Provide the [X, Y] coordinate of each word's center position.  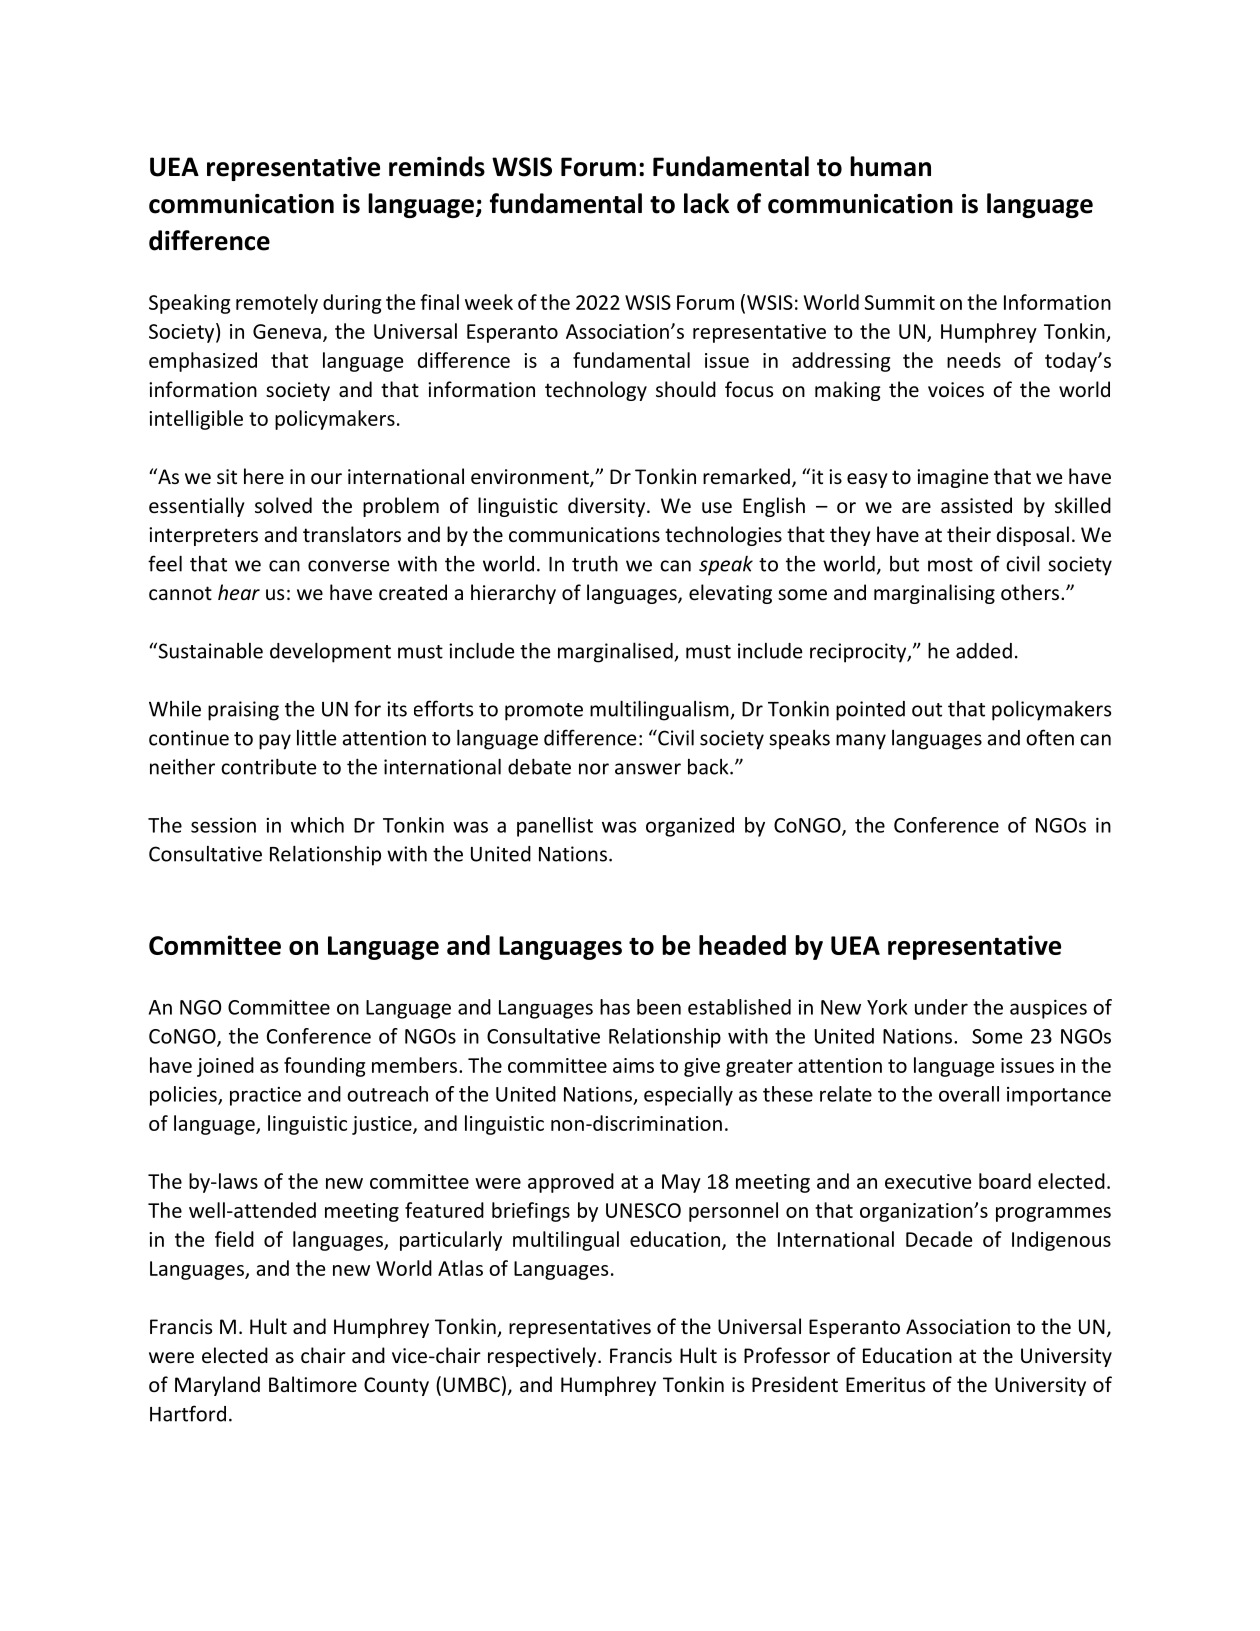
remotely [277, 304]
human [890, 166]
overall [969, 1094]
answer [648, 769]
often [1050, 737]
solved [283, 505]
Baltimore [313, 1384]
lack [706, 203]
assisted [976, 505]
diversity [608, 507]
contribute [268, 766]
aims [633, 1065]
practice [265, 1096]
